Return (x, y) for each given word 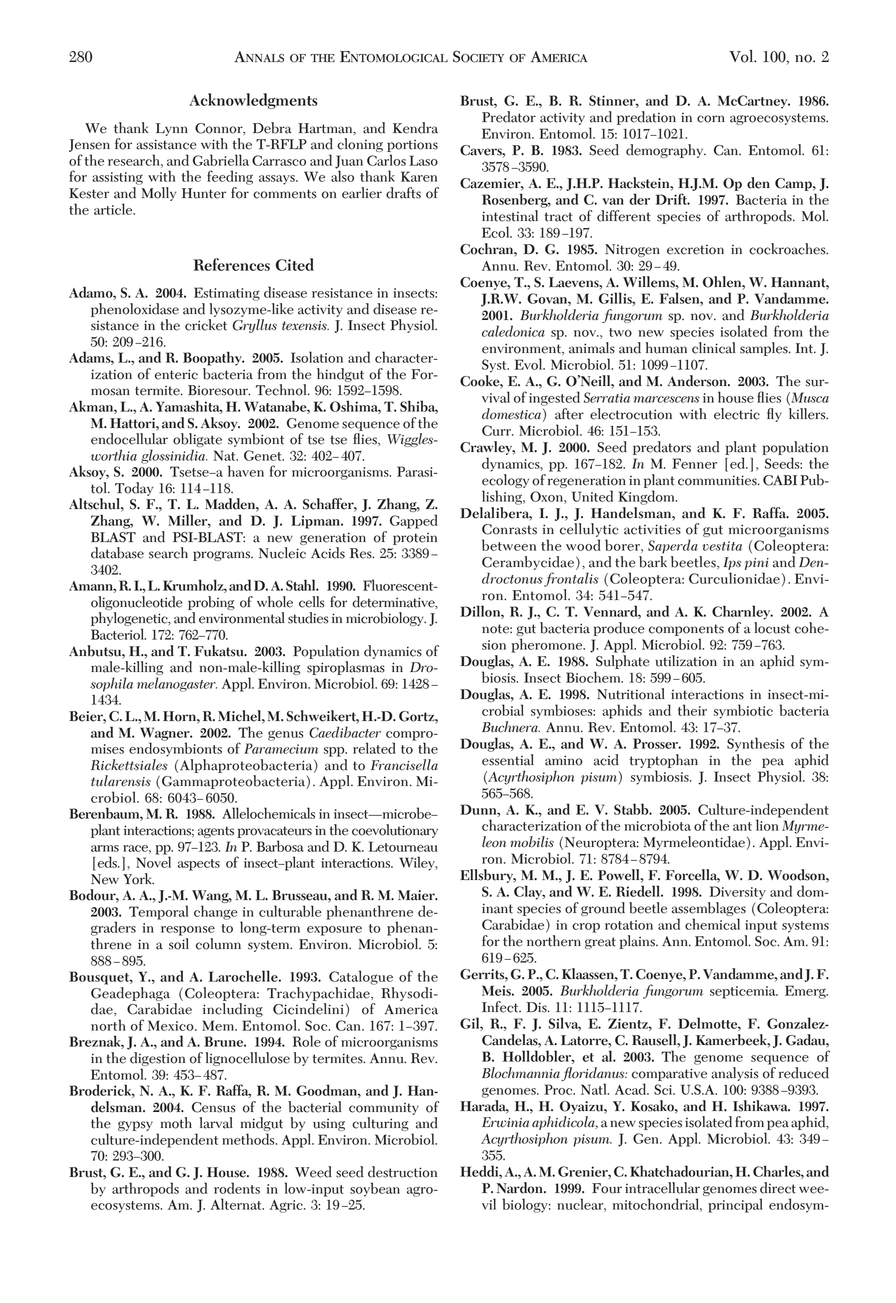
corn (711, 119)
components (686, 630)
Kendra (415, 128)
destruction (402, 1172)
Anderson (698, 381)
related (374, 748)
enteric (176, 374)
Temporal (158, 912)
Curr (497, 430)
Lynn (172, 129)
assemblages (709, 910)
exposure (334, 931)
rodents (237, 1188)
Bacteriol (118, 634)
